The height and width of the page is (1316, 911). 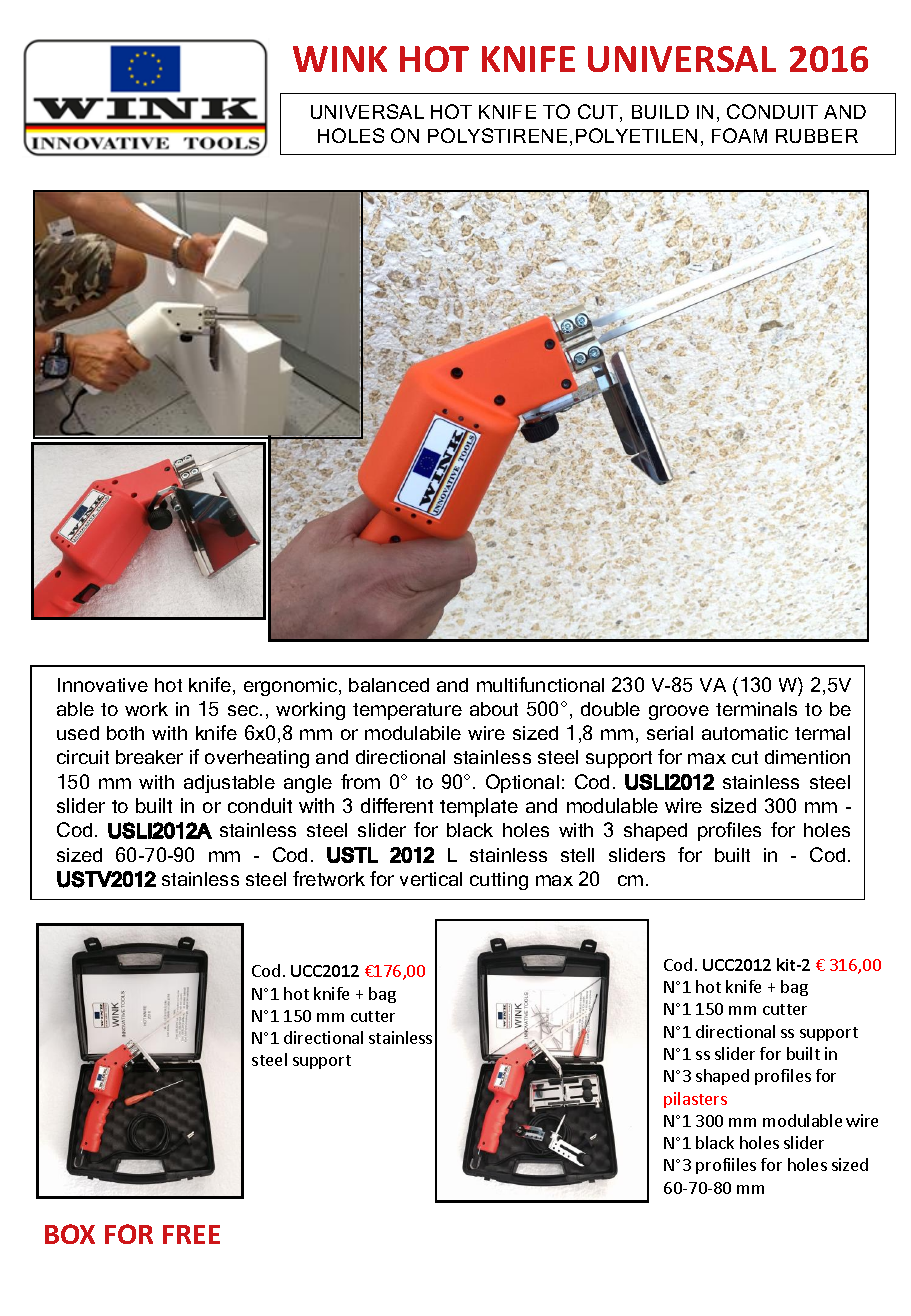 What do you see at coordinates (389, 685) in the page?
I see `balanced` at bounding box center [389, 685].
